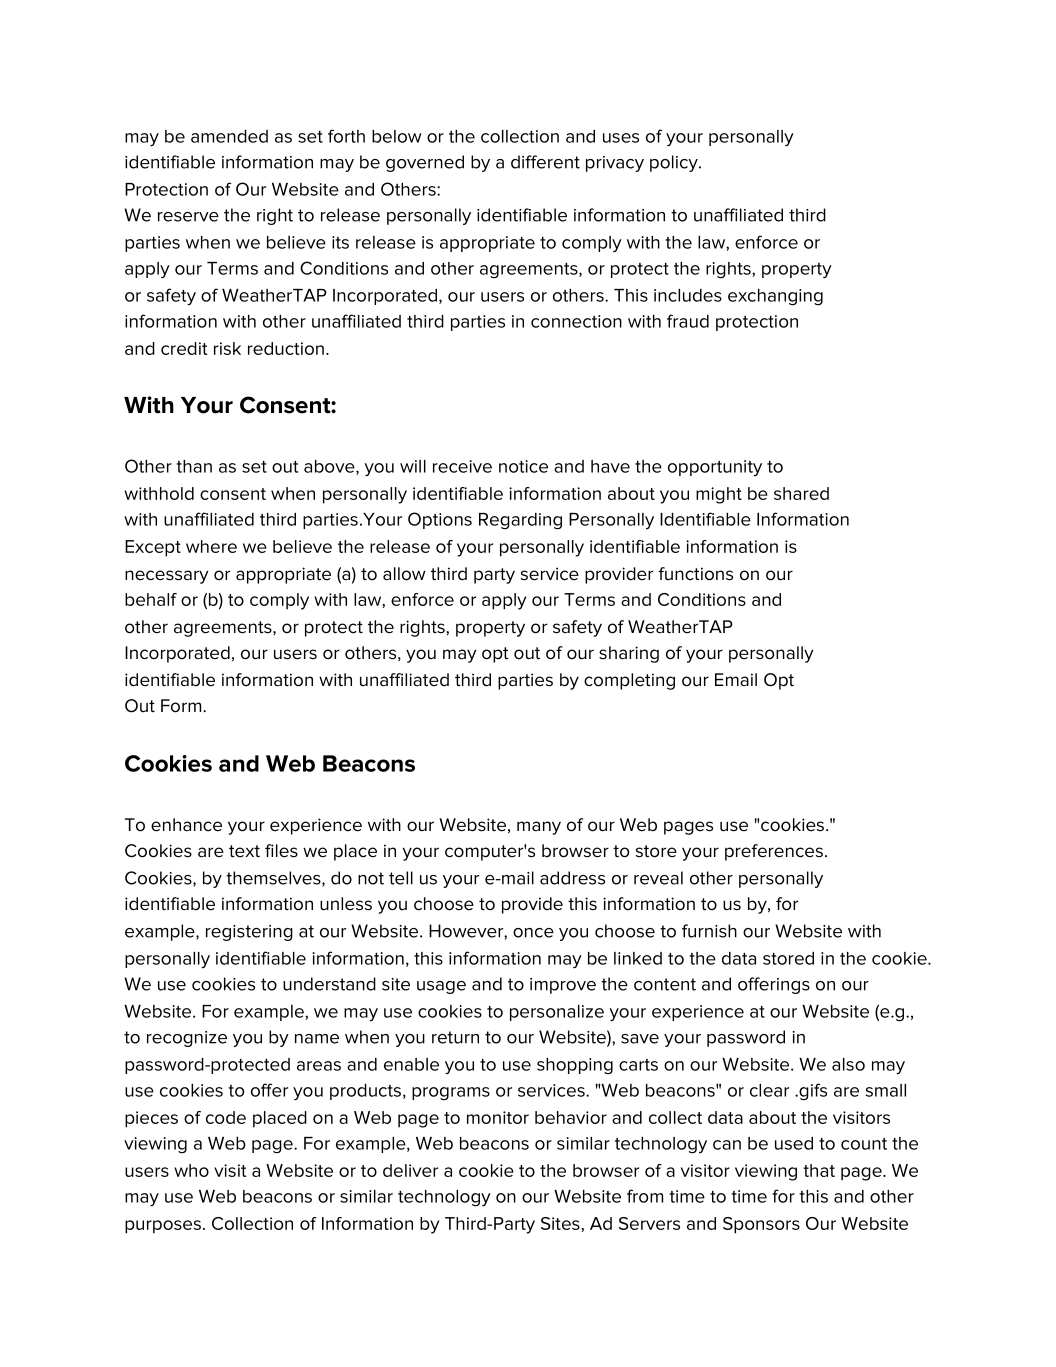 The width and height of the screenshot is (1056, 1367). I want to click on text, so click(244, 851).
